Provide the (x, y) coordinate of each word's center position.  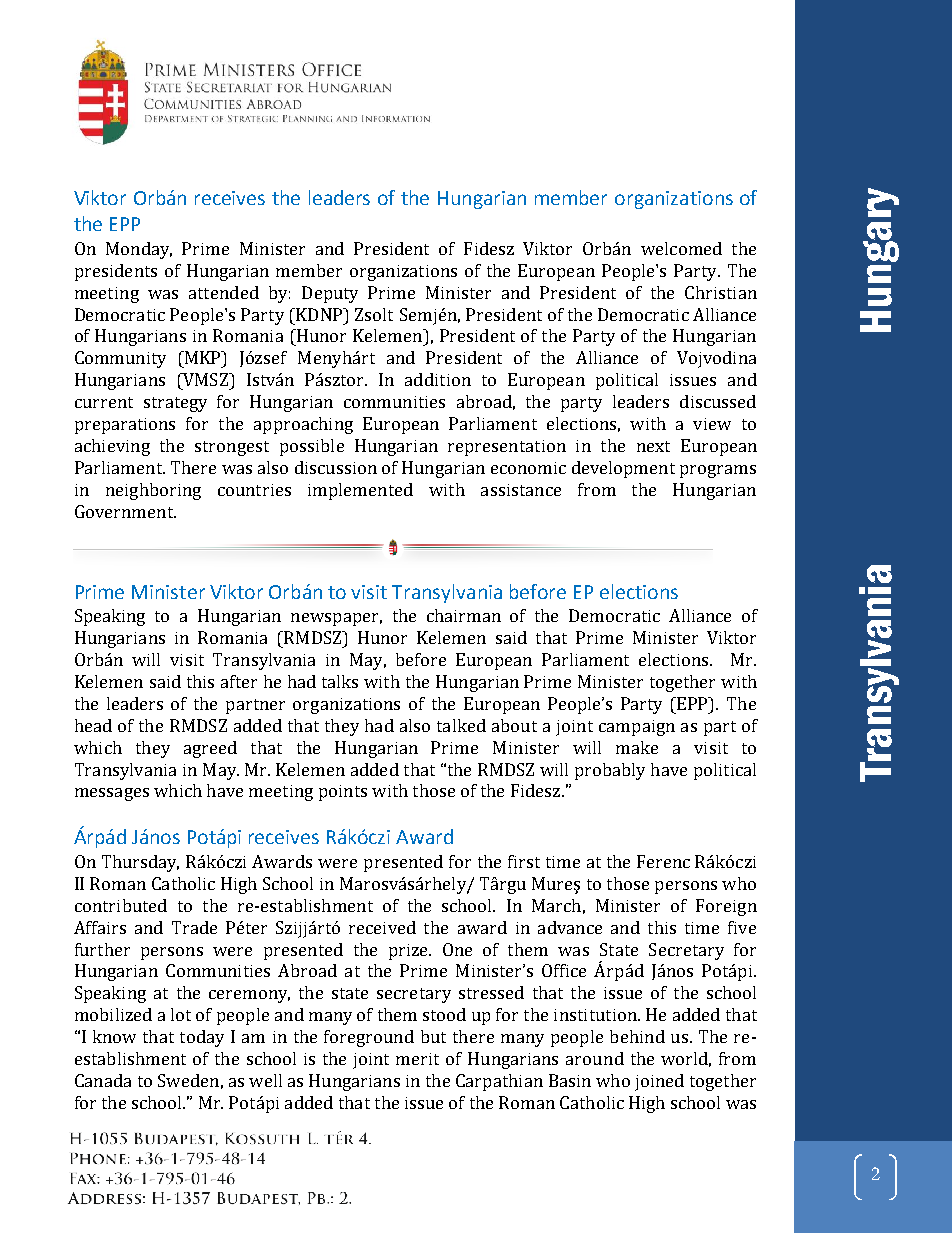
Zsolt (374, 314)
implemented (360, 491)
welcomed (681, 248)
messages (112, 794)
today (202, 1038)
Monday (139, 250)
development (623, 469)
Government (125, 511)
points (343, 793)
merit (417, 1059)
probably (610, 771)
